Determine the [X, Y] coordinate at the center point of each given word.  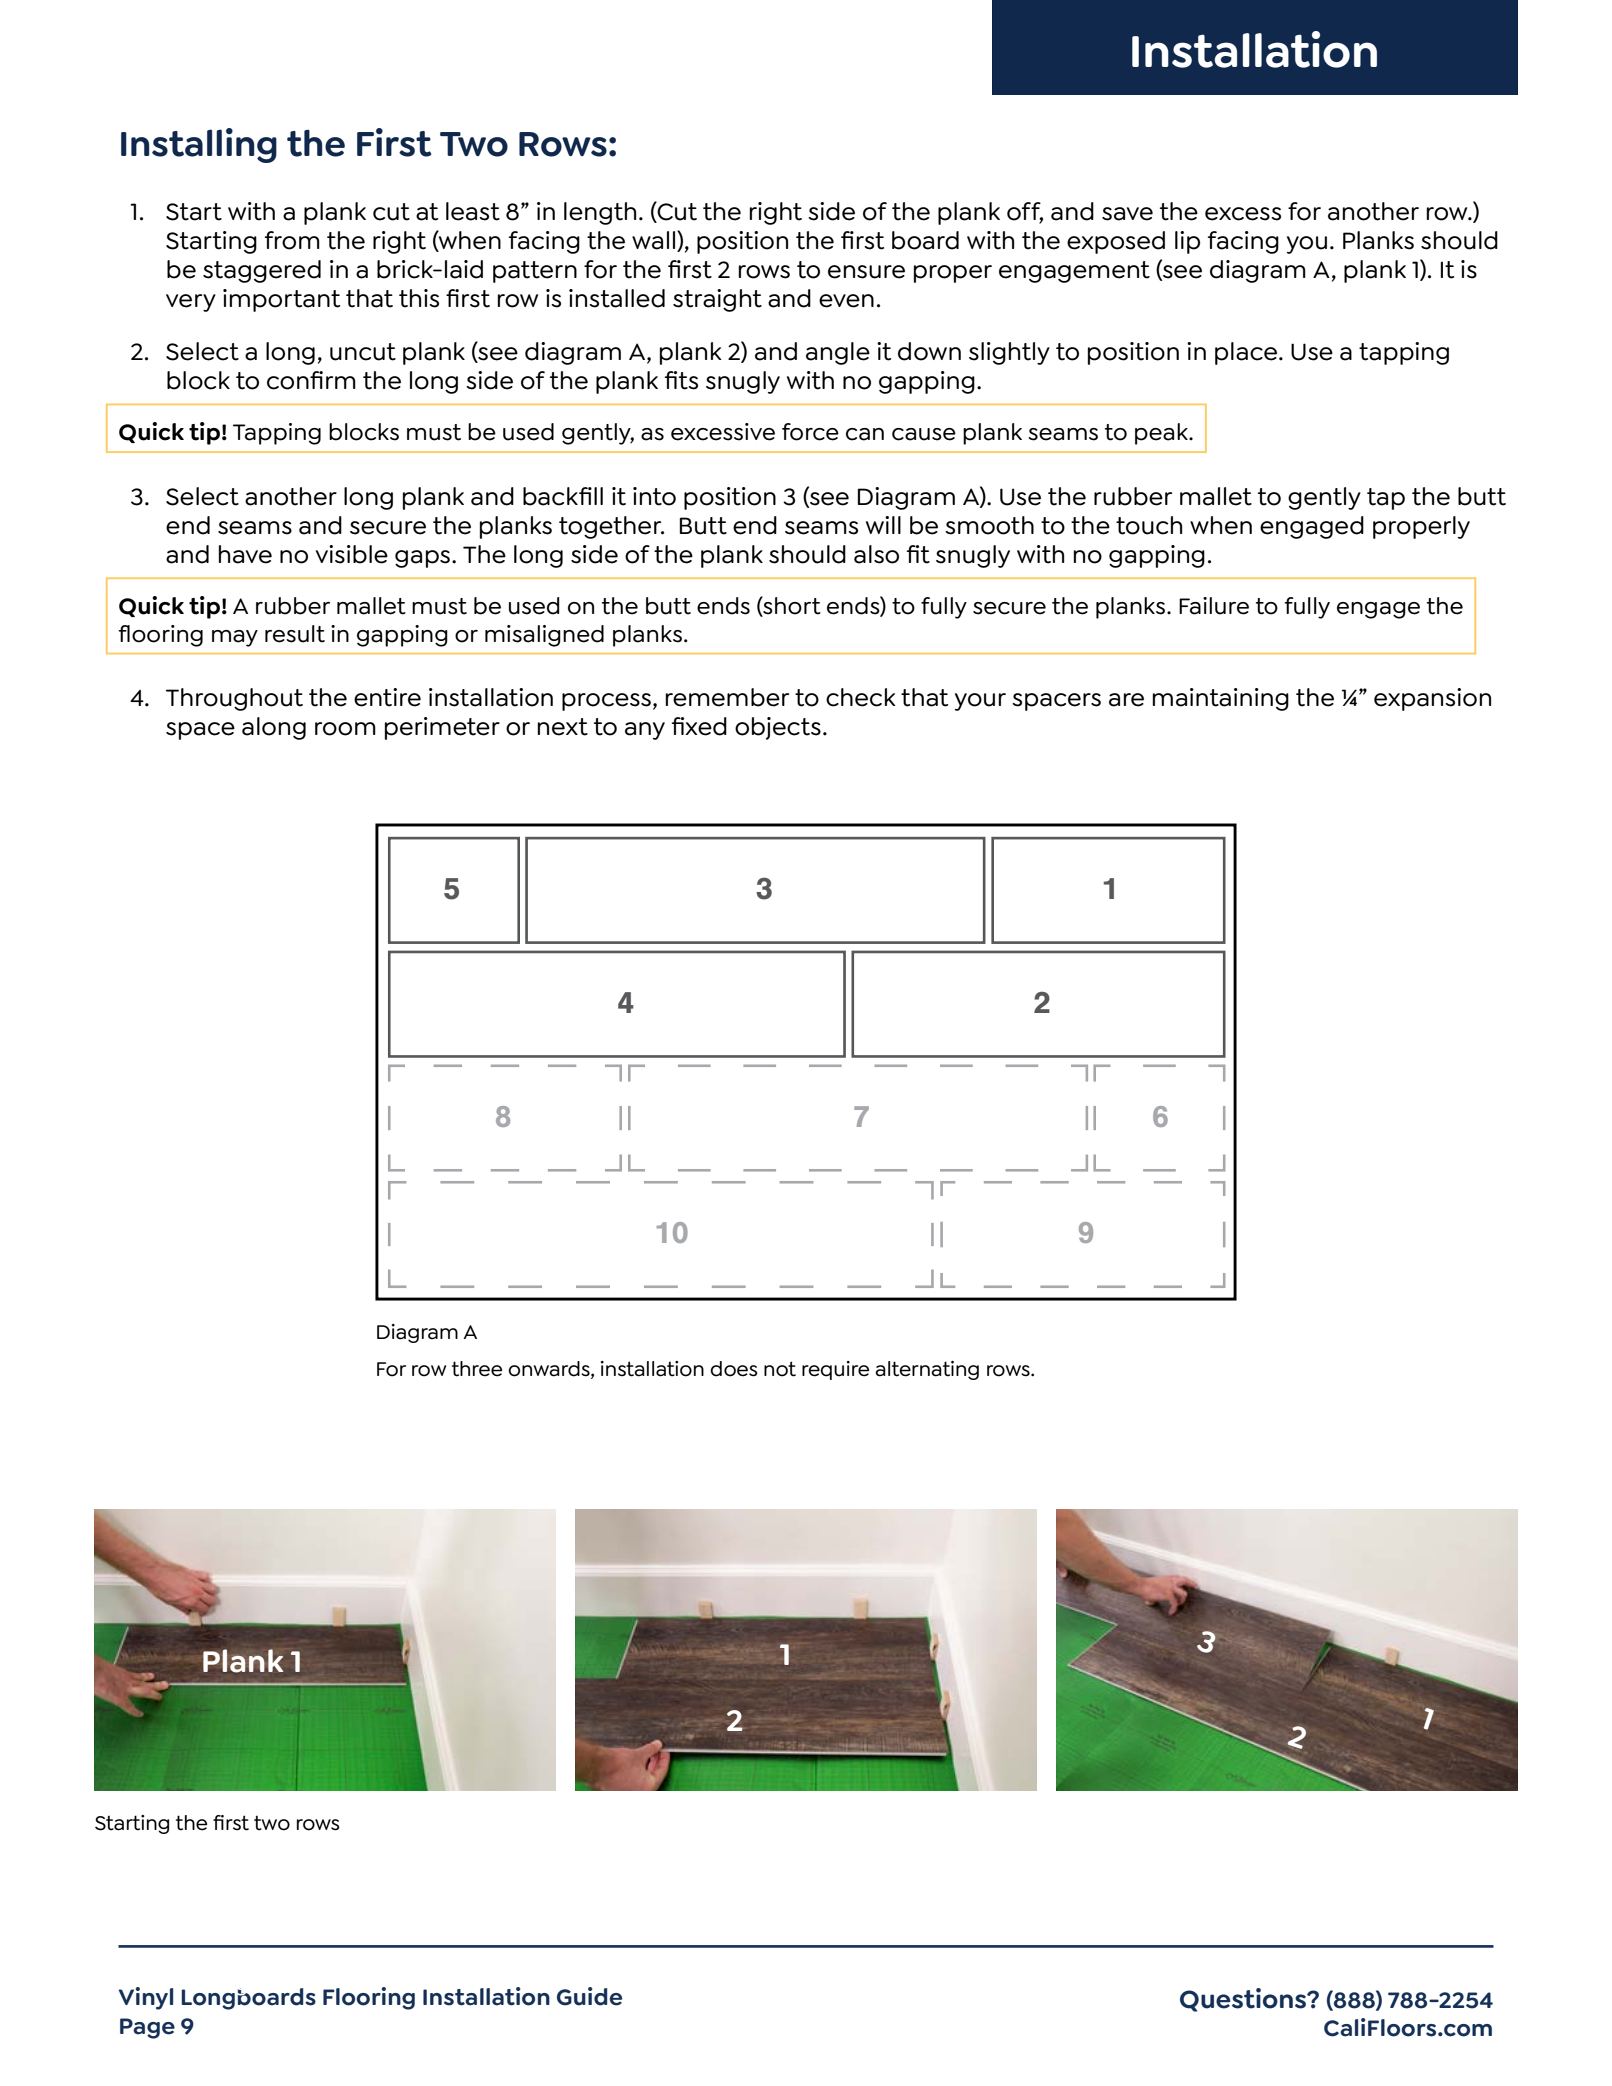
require [835, 1370]
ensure [866, 272]
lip [1187, 242]
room [345, 729]
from [292, 240]
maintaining [1220, 699]
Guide [589, 1996]
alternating [927, 1370]
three [477, 1369]
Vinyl [145, 1998]
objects [778, 728]
